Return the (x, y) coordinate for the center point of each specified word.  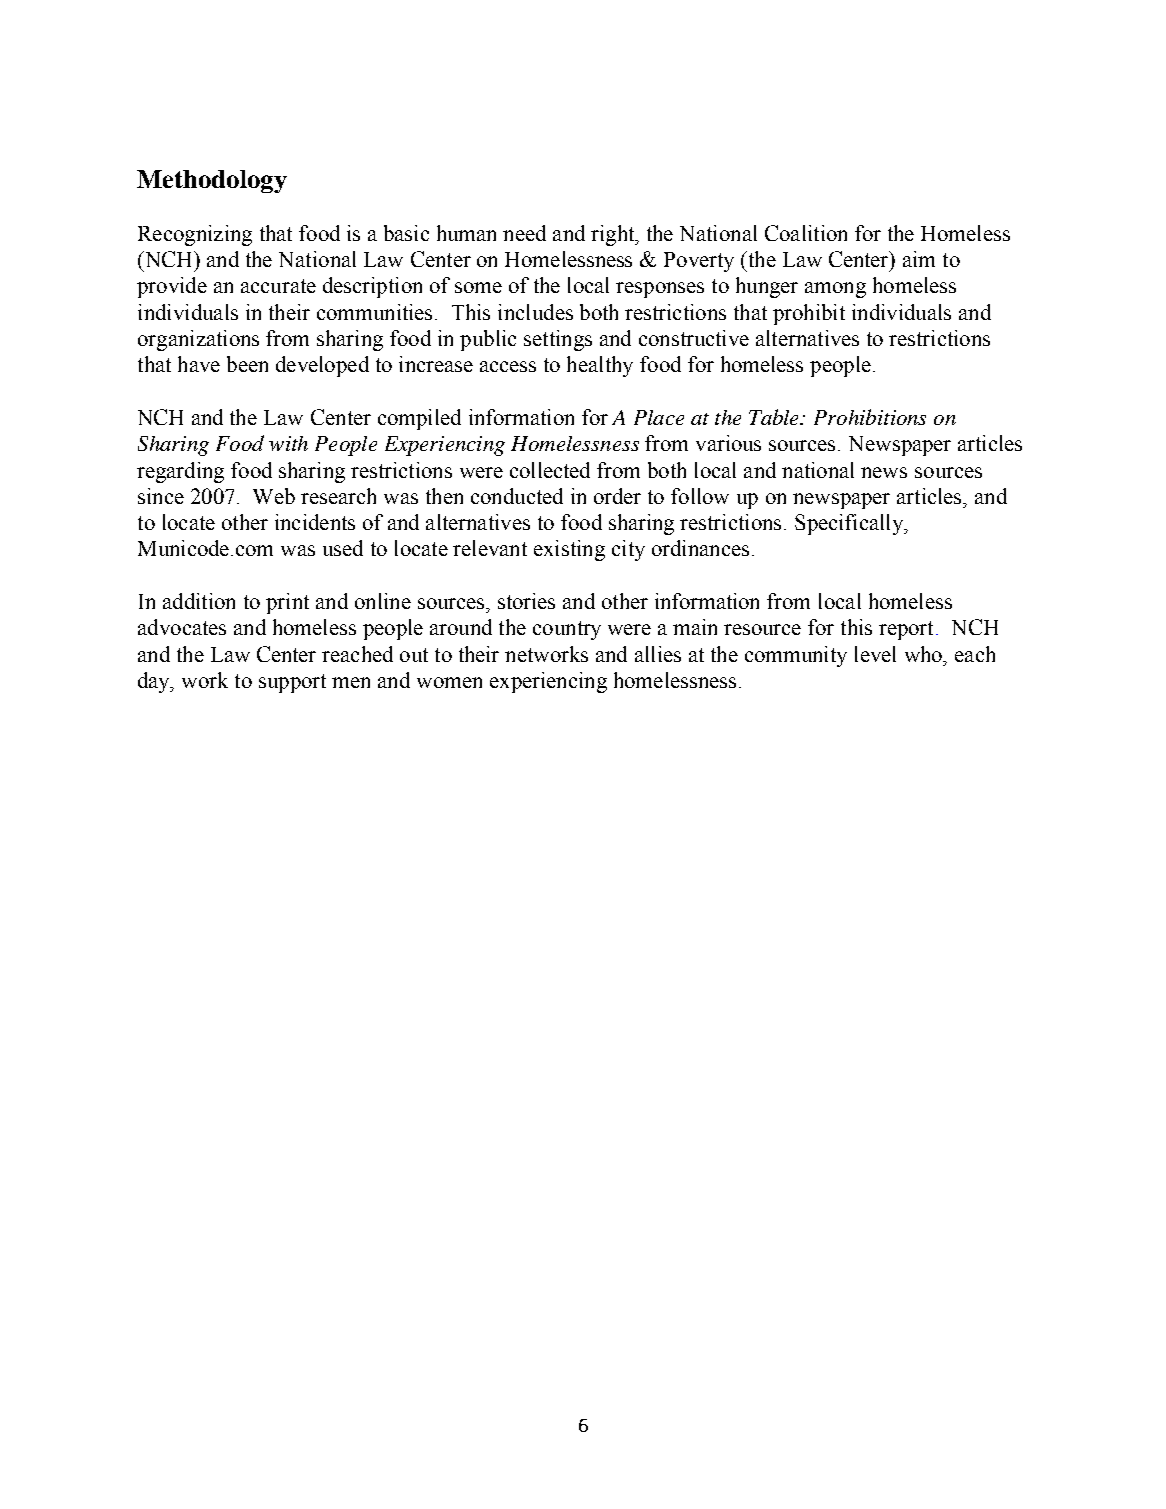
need (524, 233)
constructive (694, 338)
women (449, 682)
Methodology (212, 181)
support (292, 683)
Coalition (806, 233)
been (247, 364)
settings (558, 340)
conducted (517, 496)
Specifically (850, 524)
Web (274, 496)
